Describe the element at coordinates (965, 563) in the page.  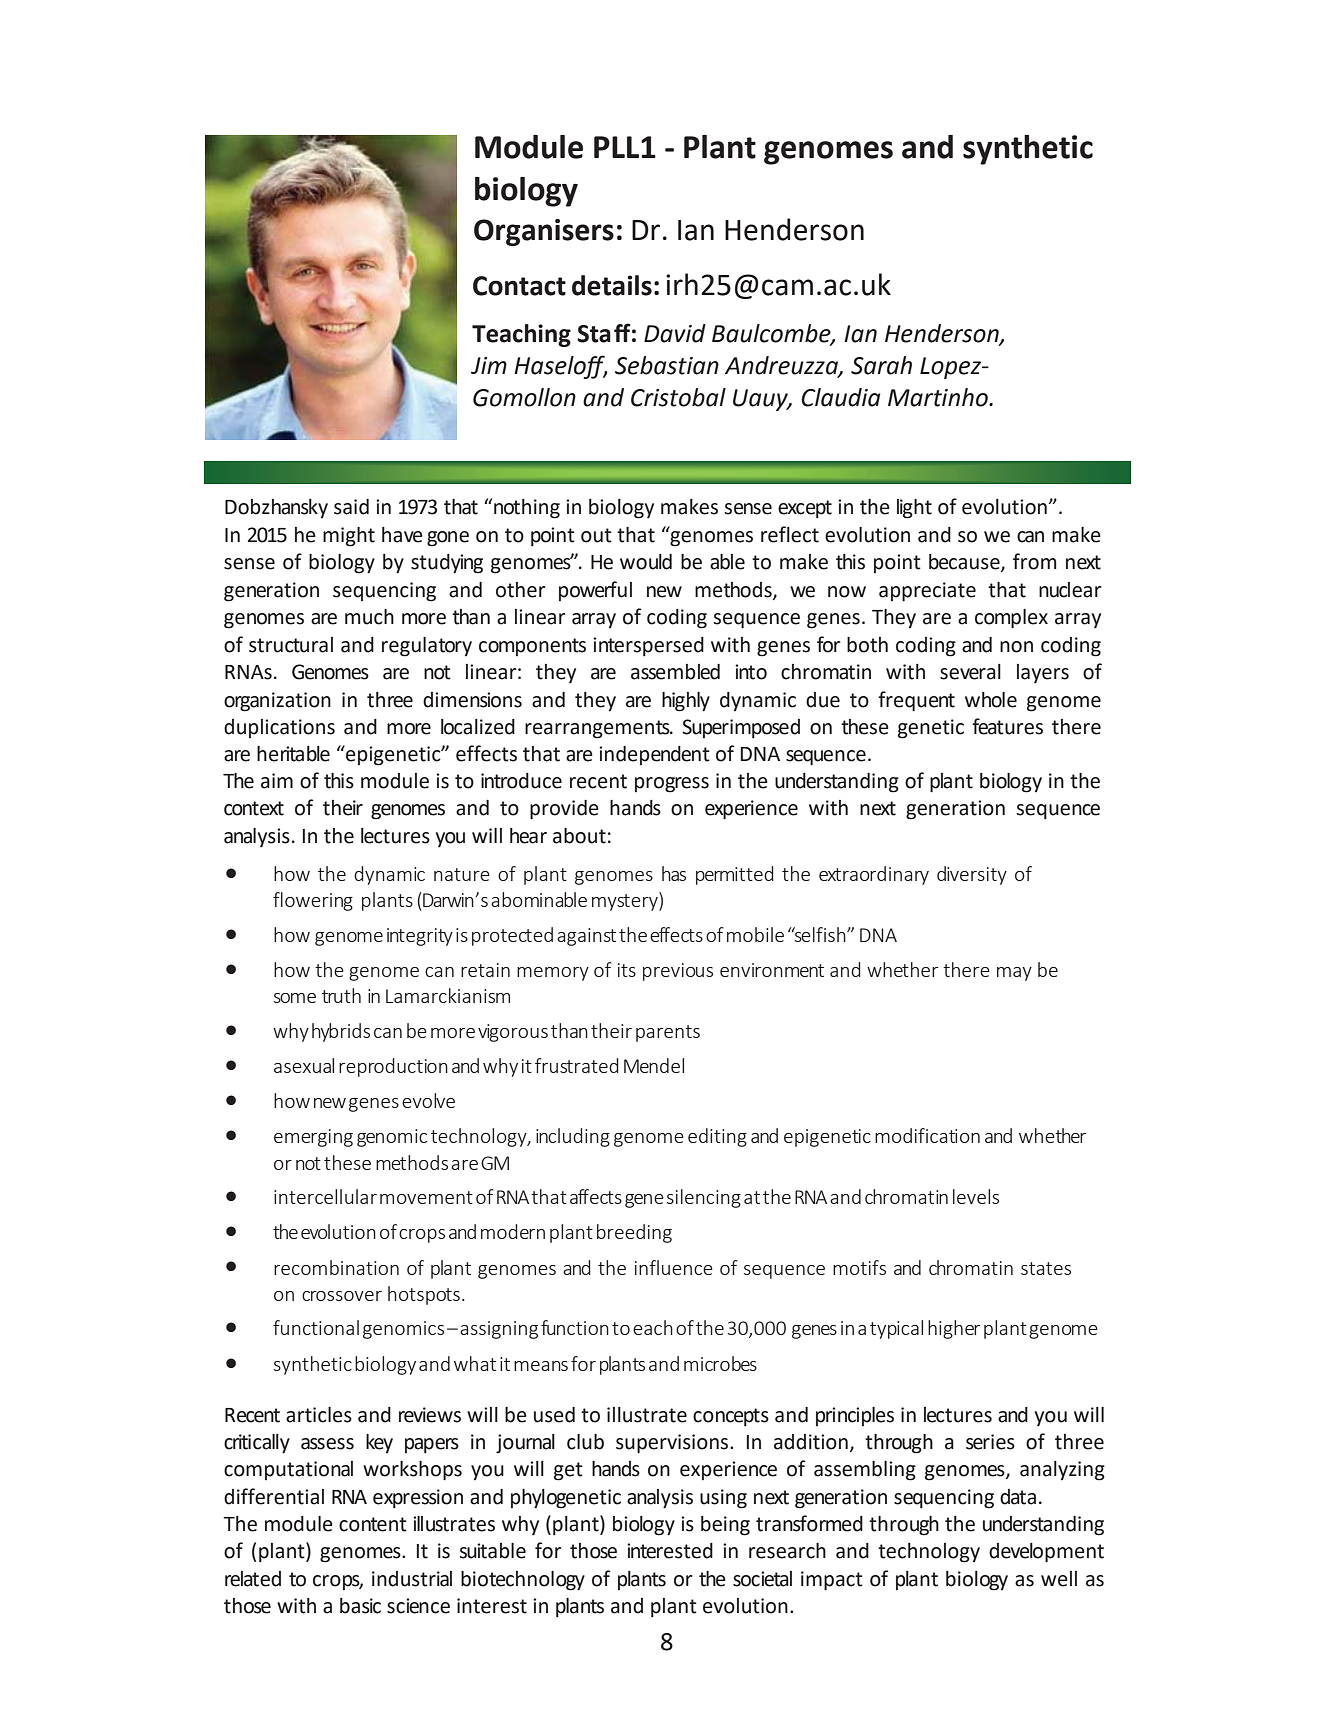
I see `because` at that location.
